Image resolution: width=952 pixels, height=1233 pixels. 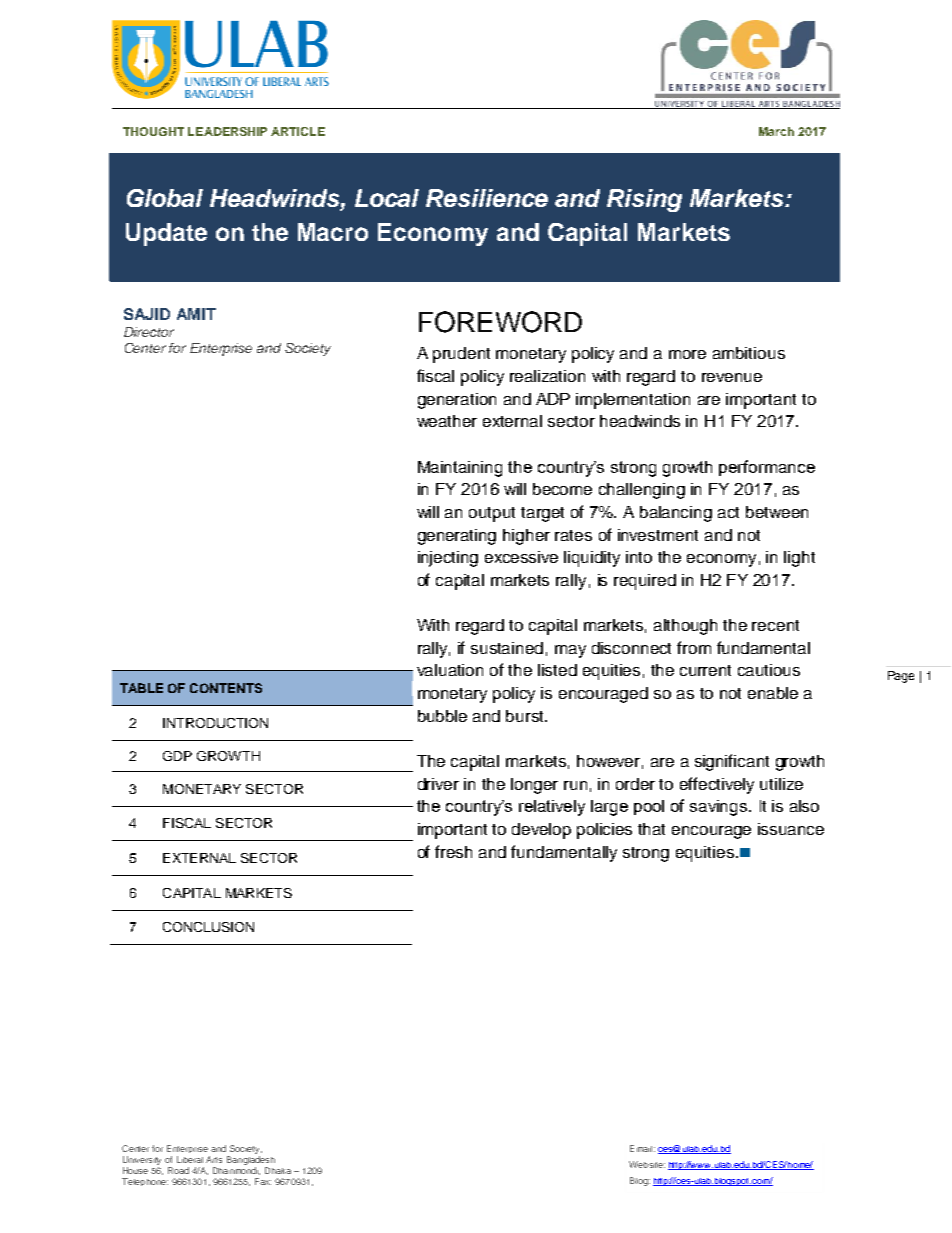 I want to click on GDP, so click(x=177, y=756).
